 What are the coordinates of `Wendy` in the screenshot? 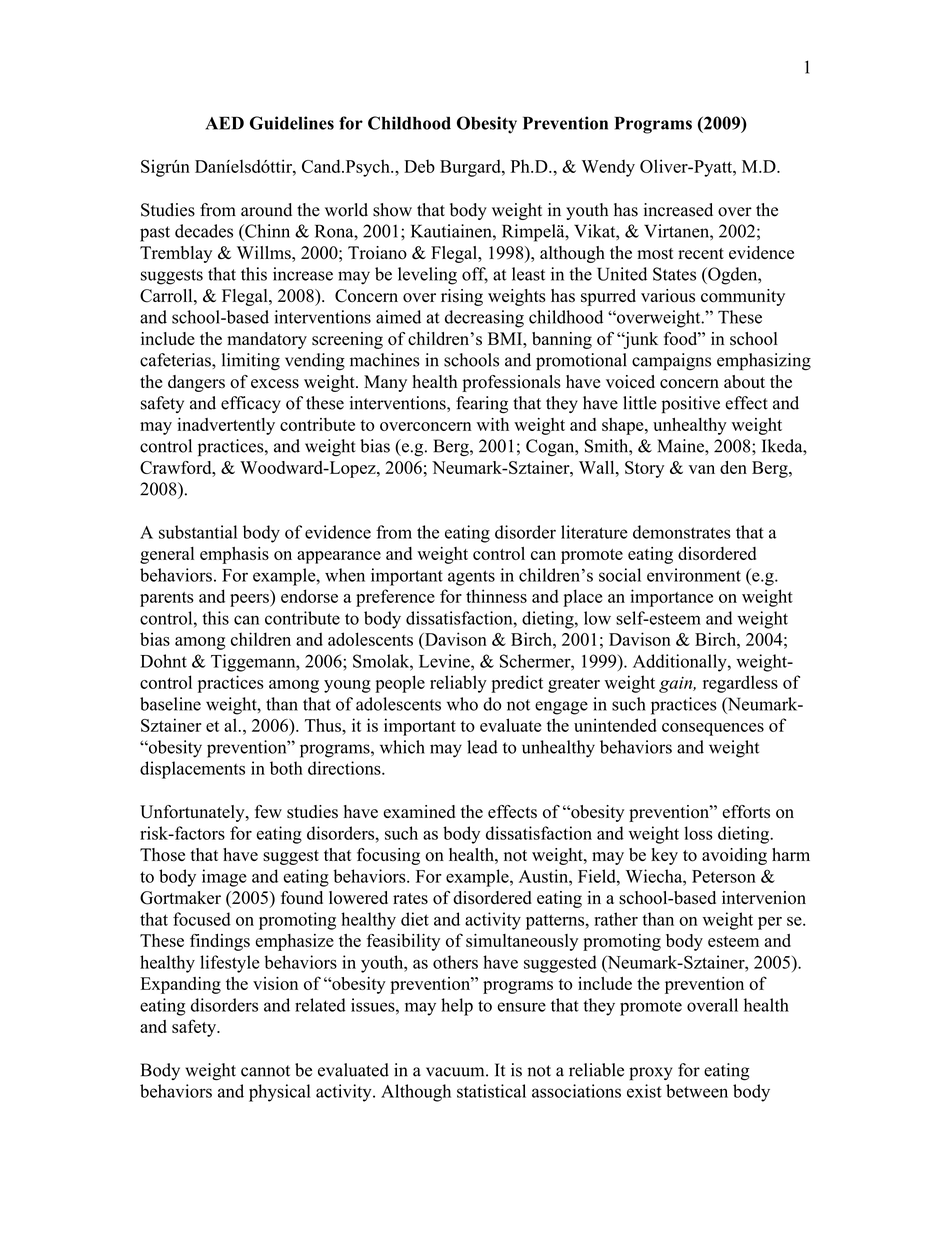 It's located at (608, 168).
